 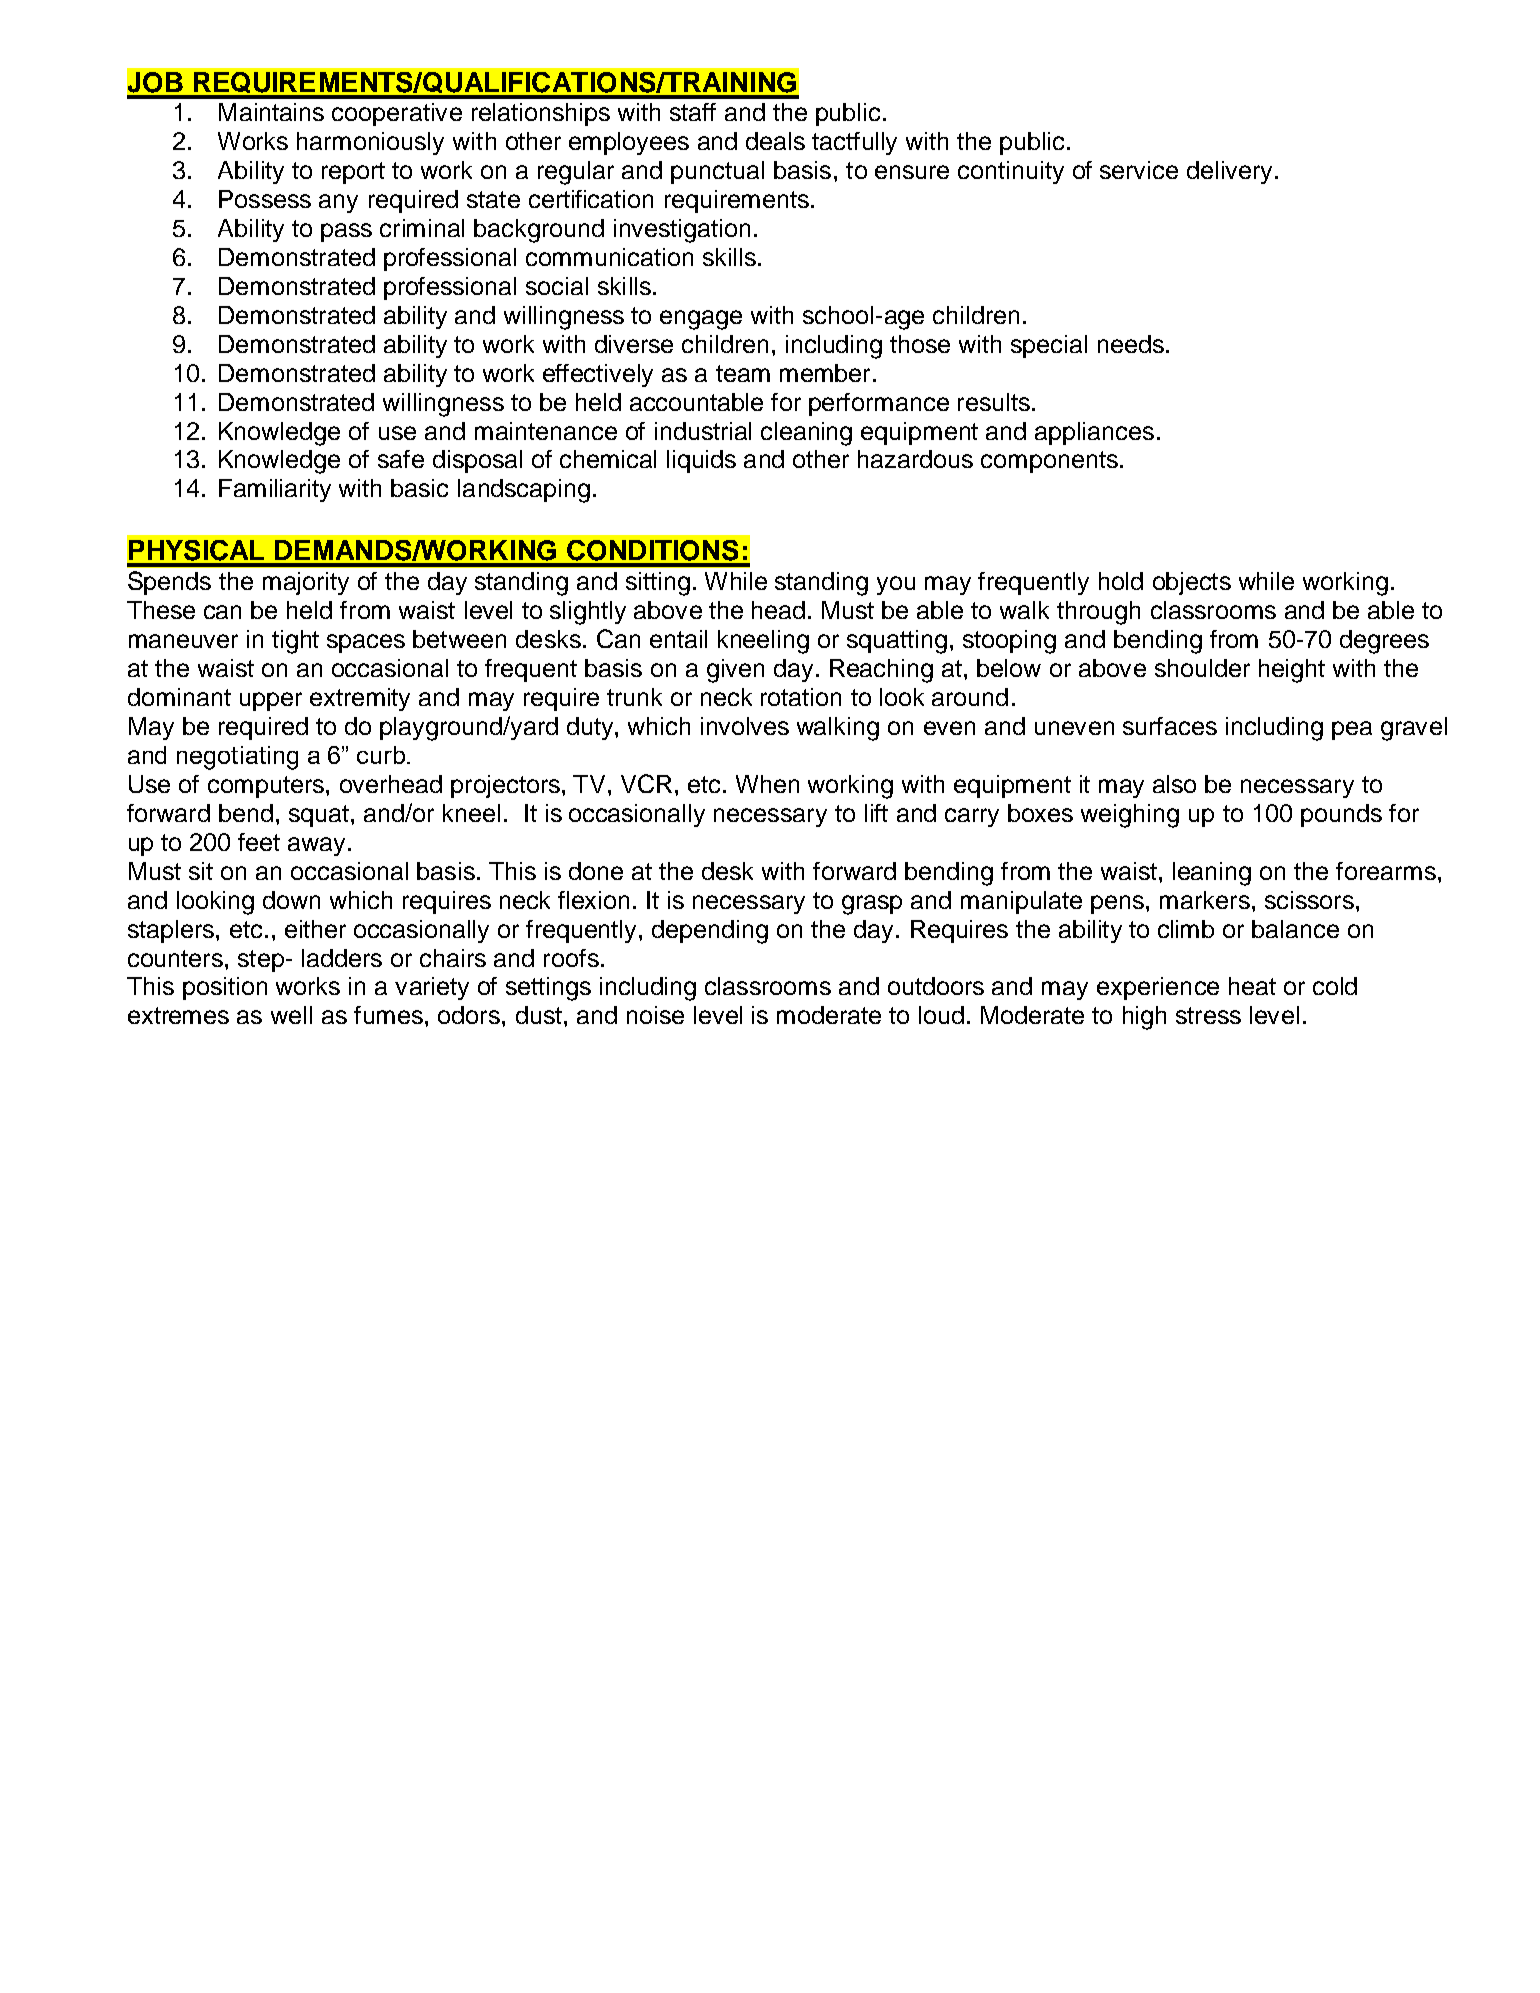 I want to click on deals, so click(x=775, y=141).
